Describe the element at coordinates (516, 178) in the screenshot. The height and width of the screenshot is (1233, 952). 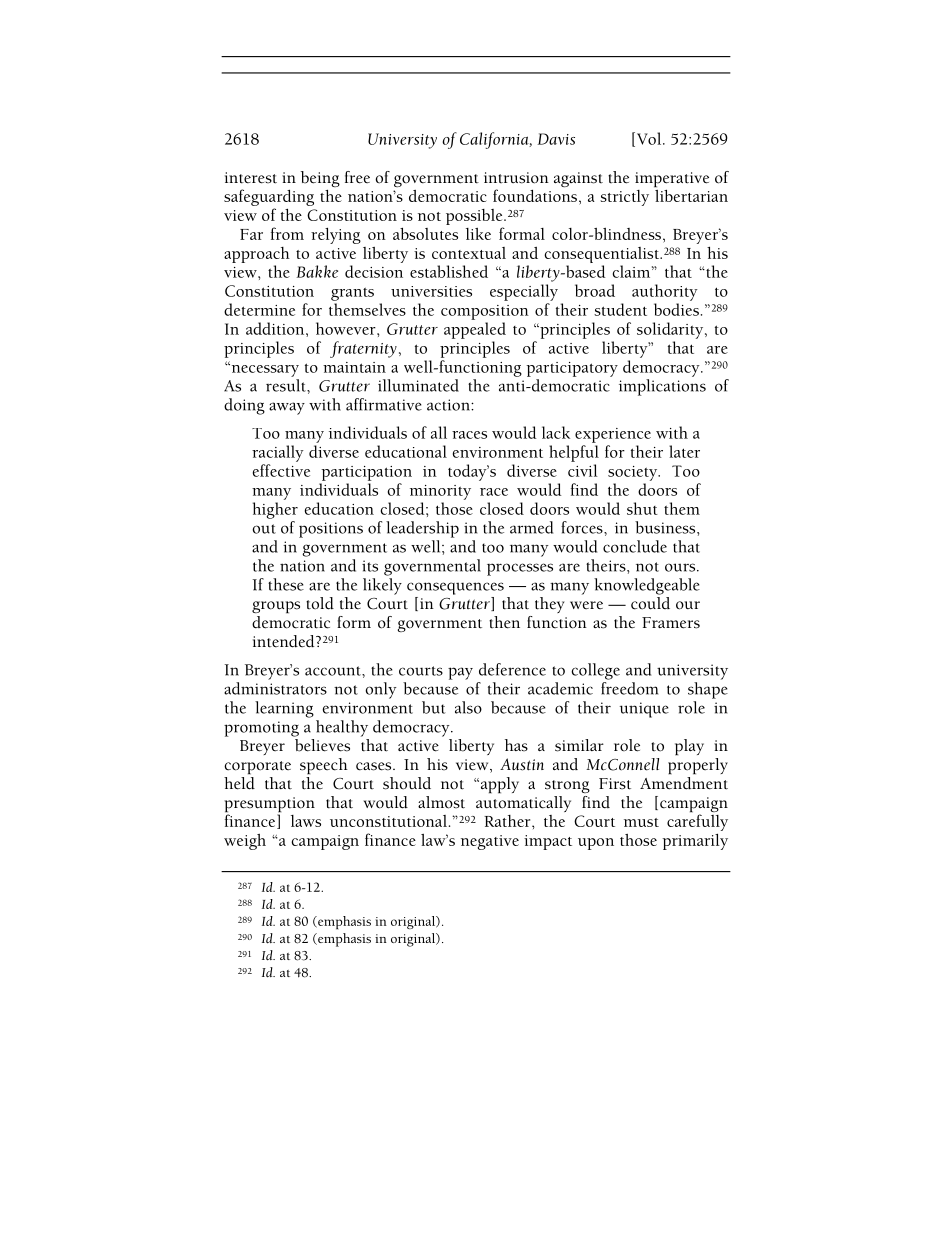
I see `intrusion` at that location.
